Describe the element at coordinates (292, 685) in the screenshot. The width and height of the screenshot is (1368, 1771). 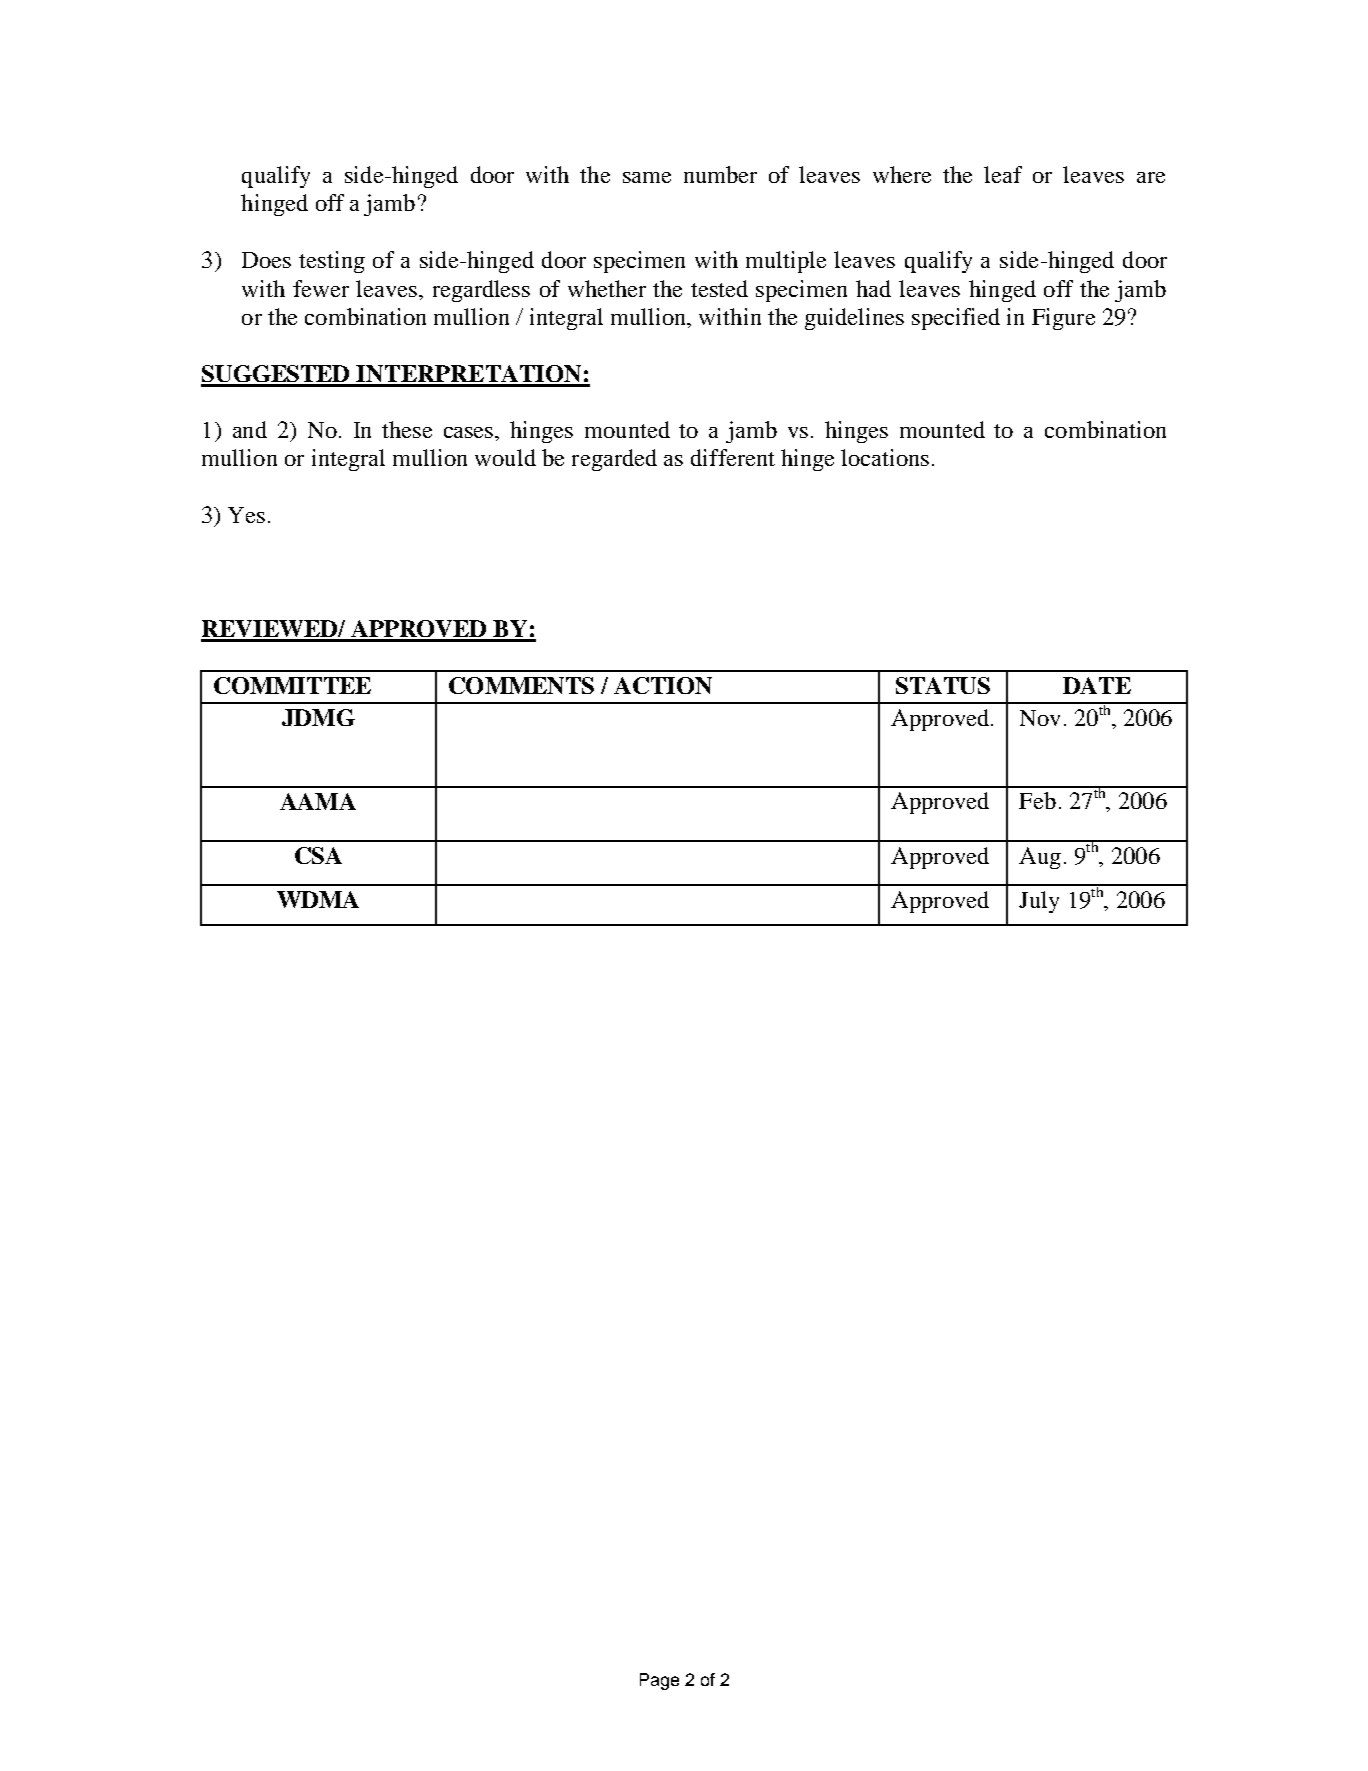
I see `COMMITTEE` at that location.
